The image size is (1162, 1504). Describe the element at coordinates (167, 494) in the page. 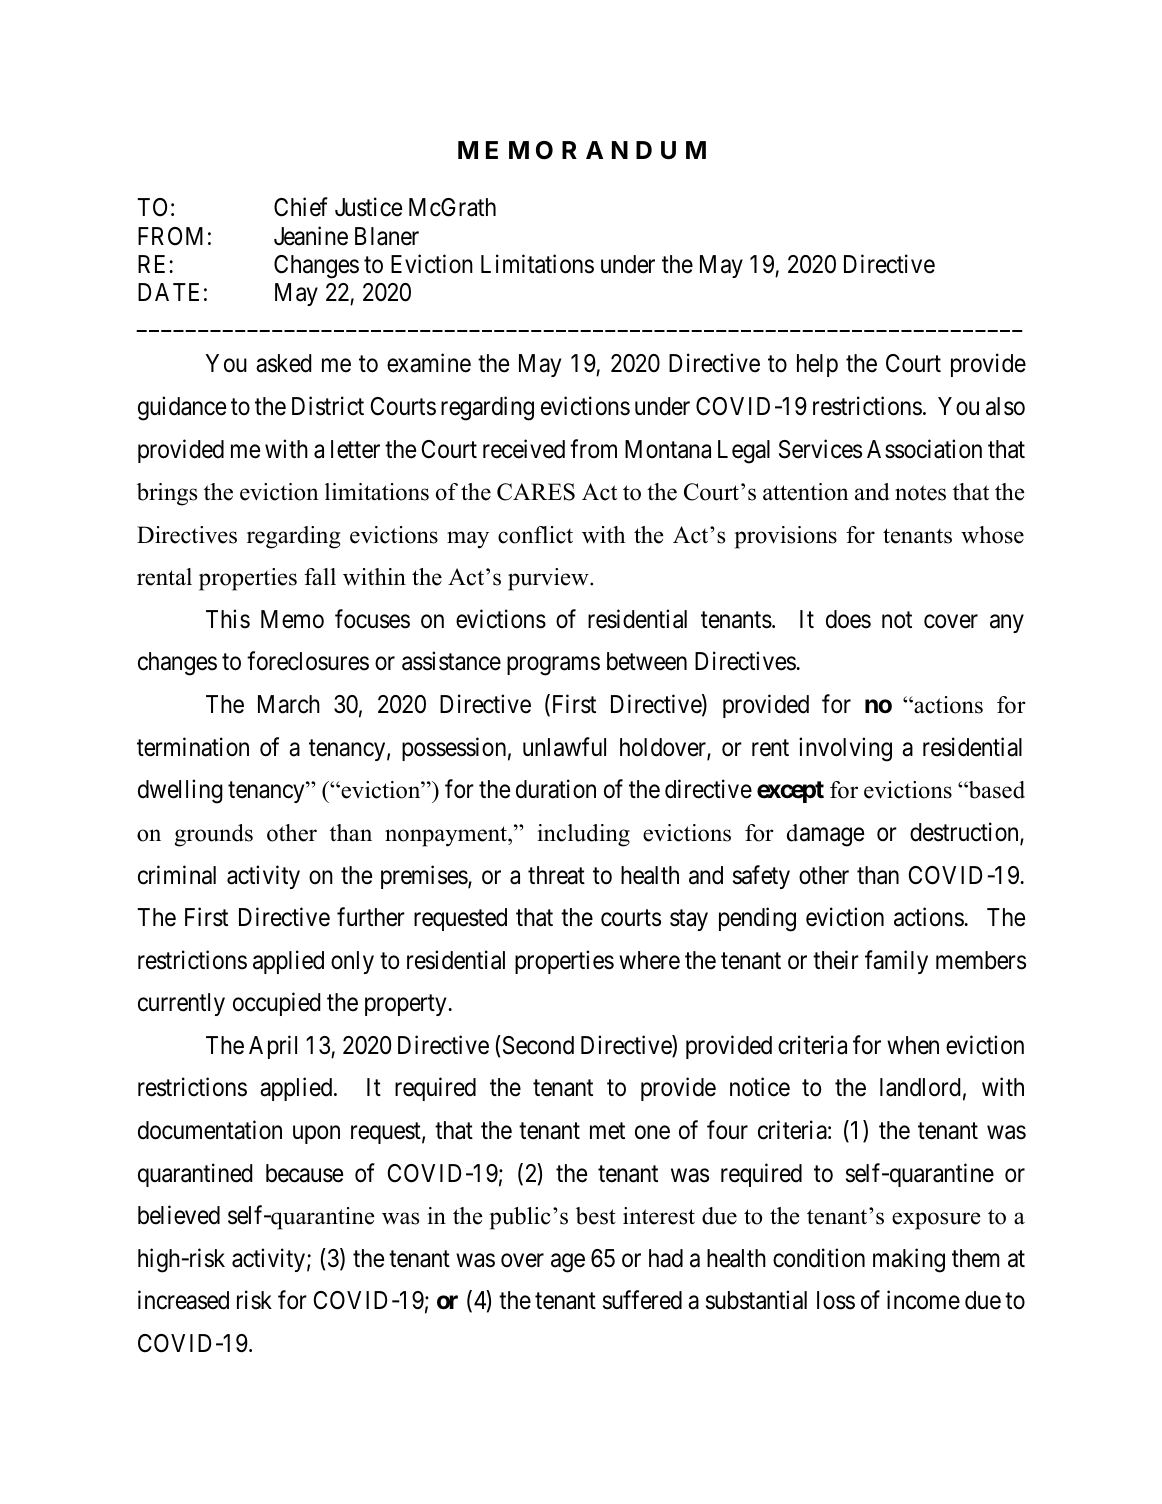

I see `brings` at that location.
